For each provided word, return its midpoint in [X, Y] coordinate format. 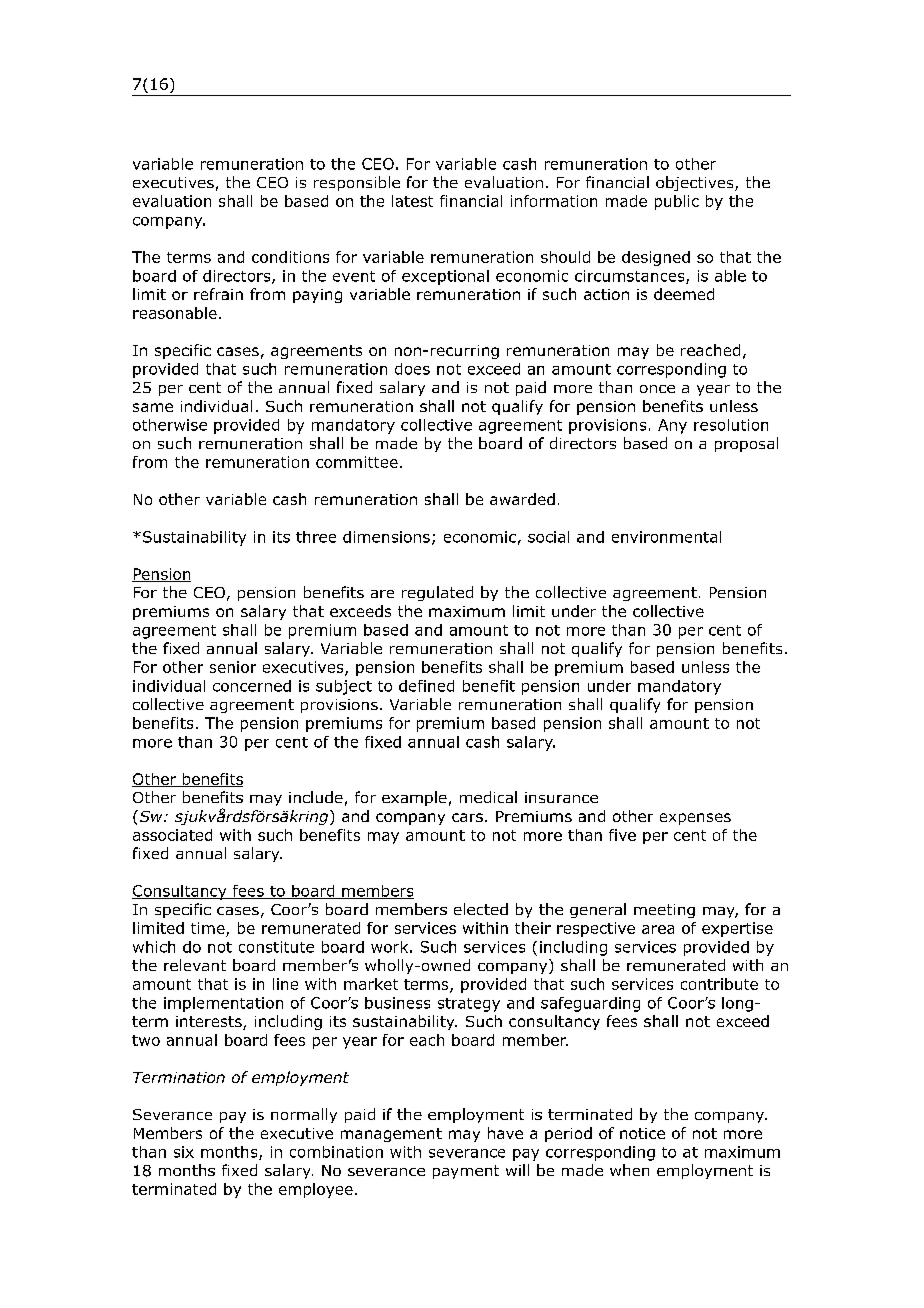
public [677, 202]
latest [412, 201]
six [184, 1152]
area [658, 929]
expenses [695, 819]
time [209, 929]
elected [481, 909]
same [153, 407]
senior [233, 667]
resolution [731, 425]
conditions [290, 257]
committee [357, 462]
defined [426, 686]
